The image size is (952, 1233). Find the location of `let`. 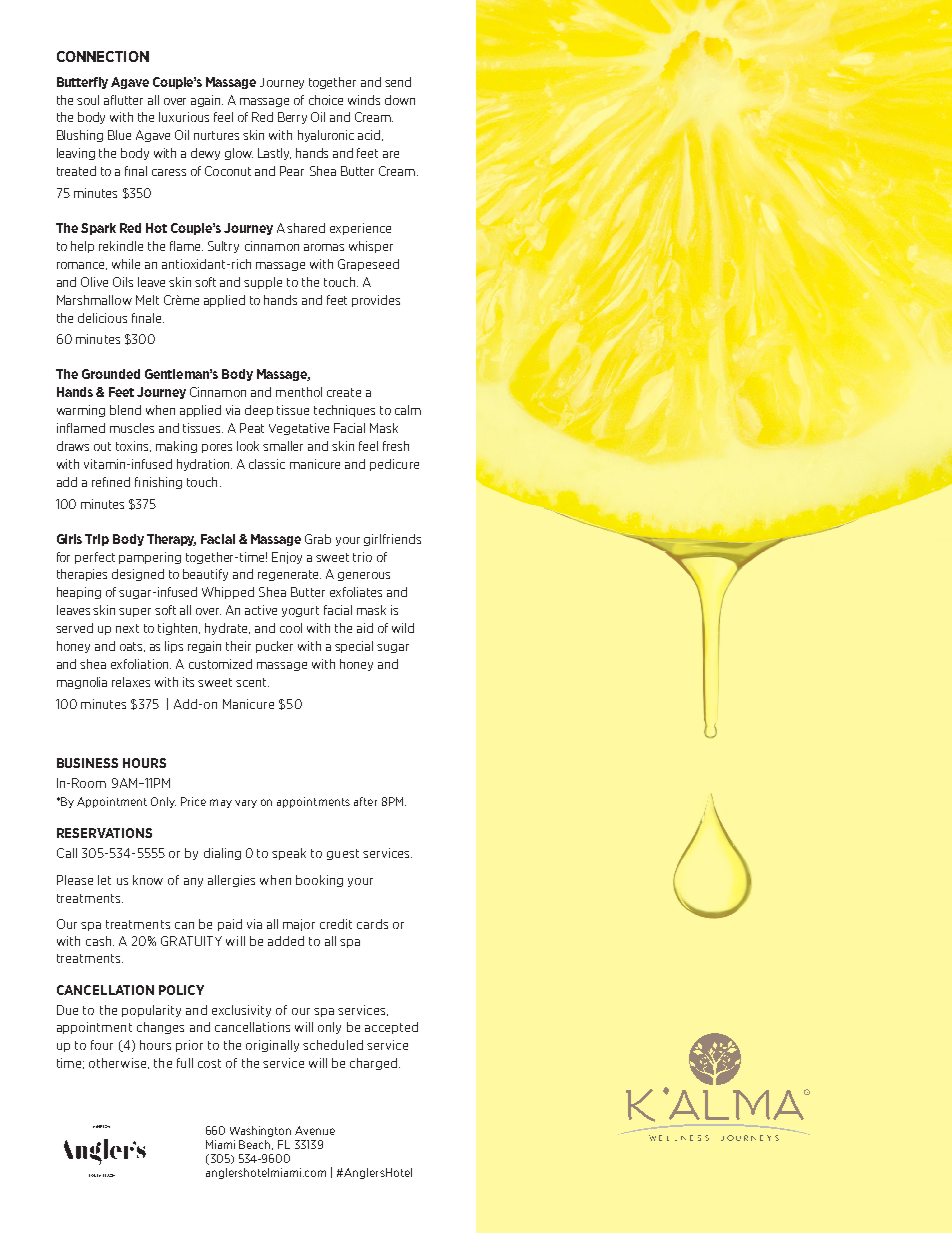

let is located at coordinates (104, 880).
